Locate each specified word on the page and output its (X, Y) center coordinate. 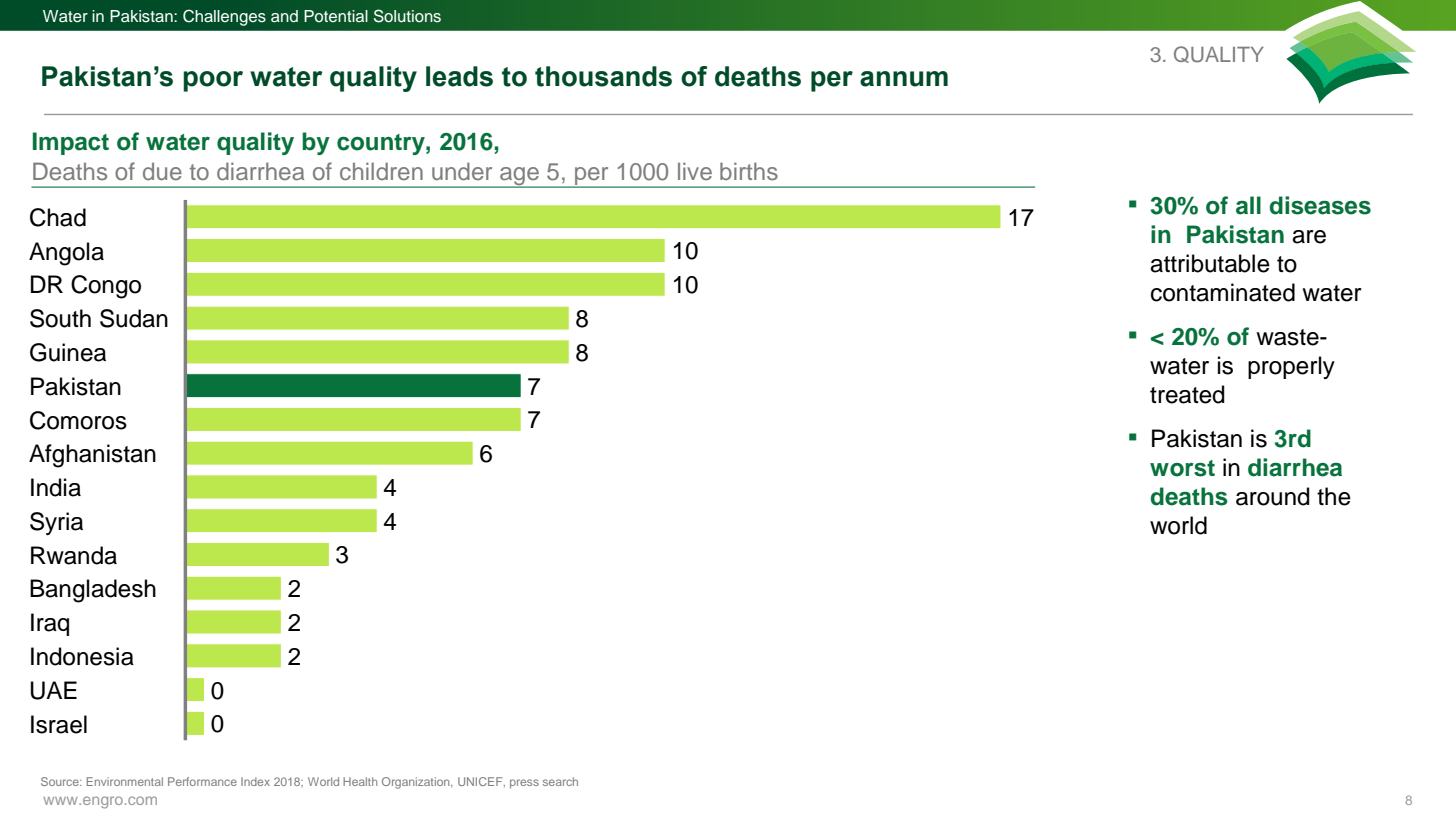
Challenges (224, 17)
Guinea (68, 352)
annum (904, 79)
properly (1291, 367)
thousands (603, 76)
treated (1187, 394)
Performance (202, 781)
